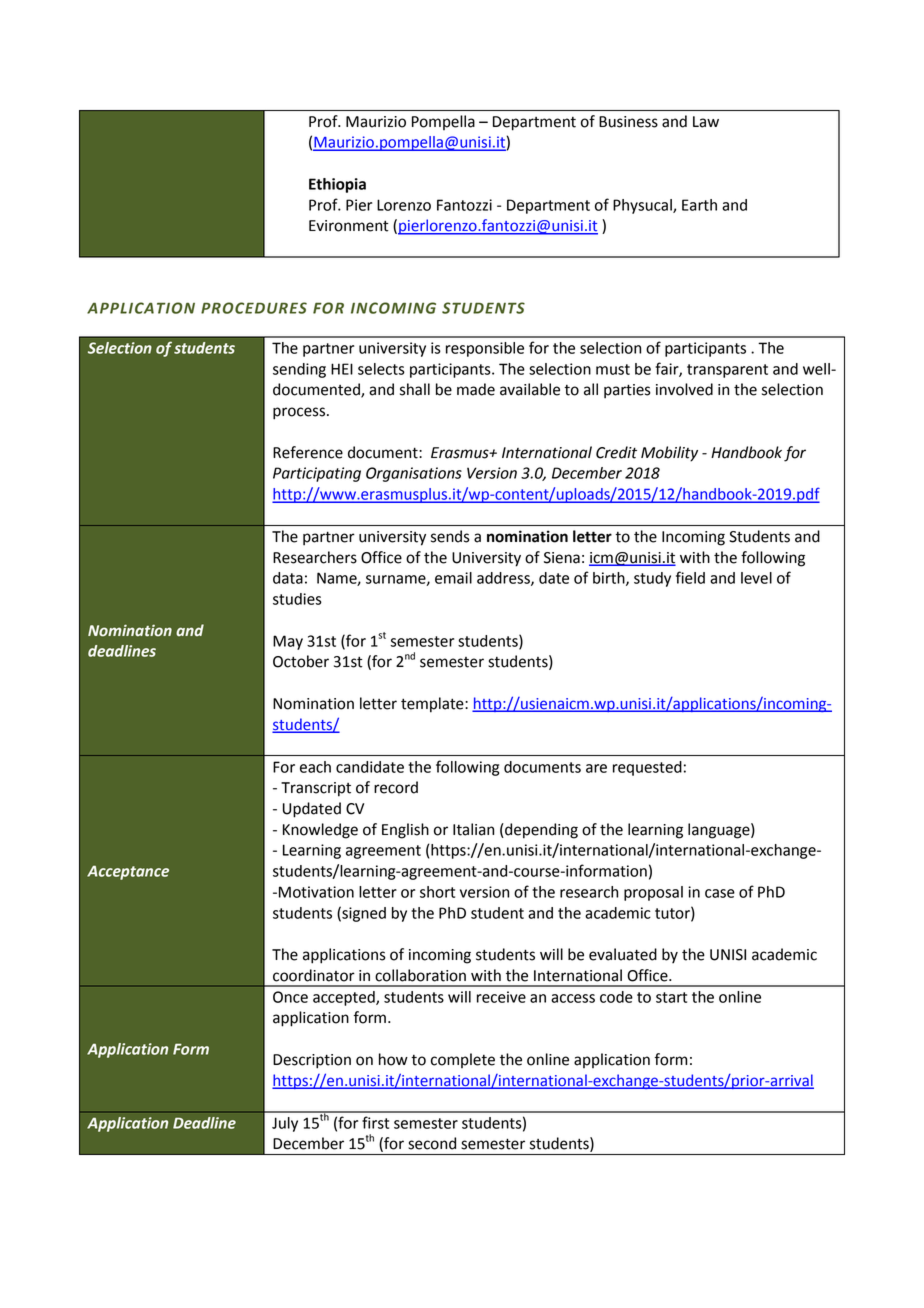 Image resolution: width=924 pixels, height=1308 pixels. What do you see at coordinates (504, 579) in the page?
I see `address` at bounding box center [504, 579].
